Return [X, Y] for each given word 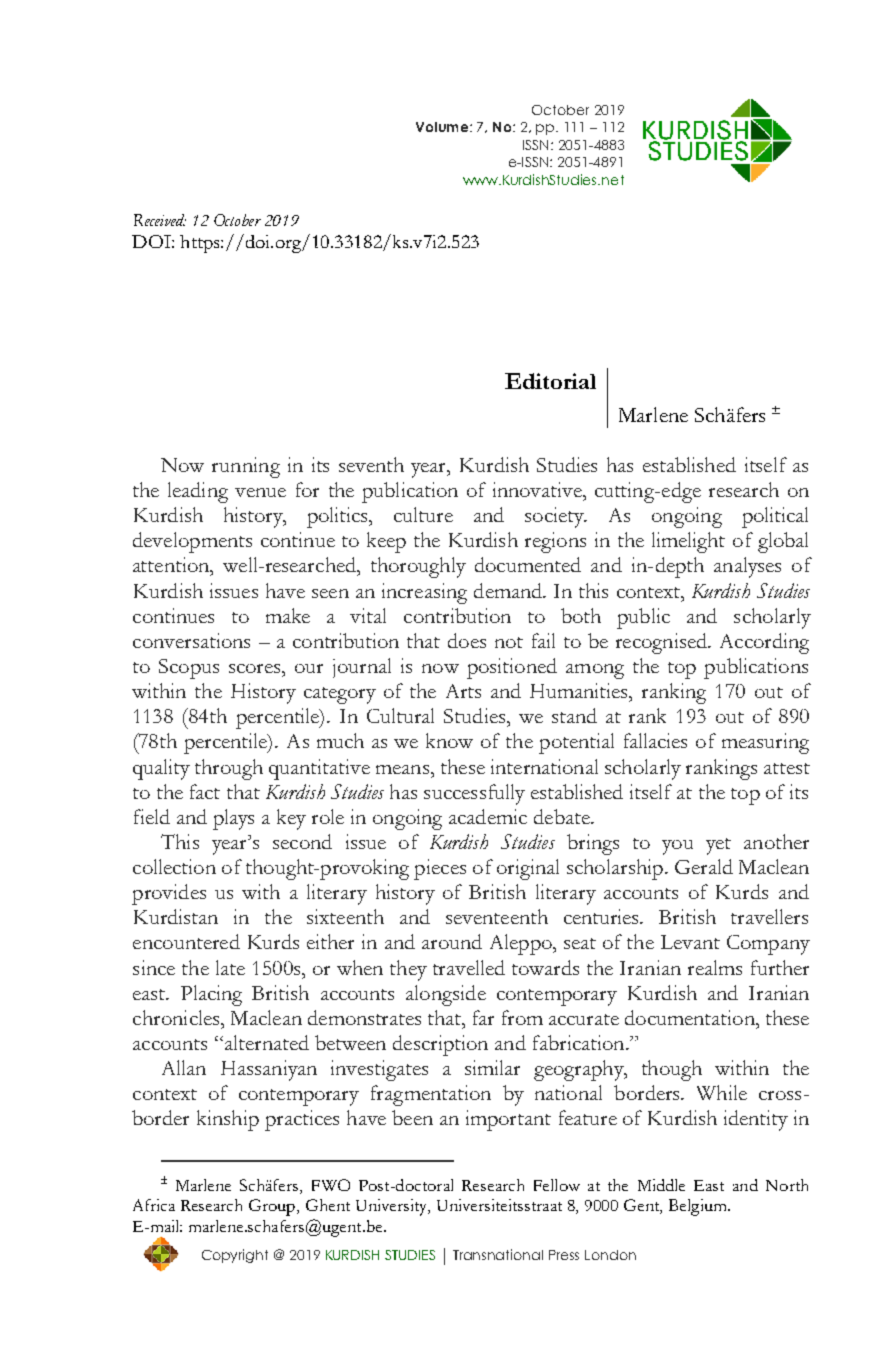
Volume [442, 127]
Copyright [235, 1256]
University [393, 1207]
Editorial [550, 381]
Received [160, 220]
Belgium [699, 1207]
